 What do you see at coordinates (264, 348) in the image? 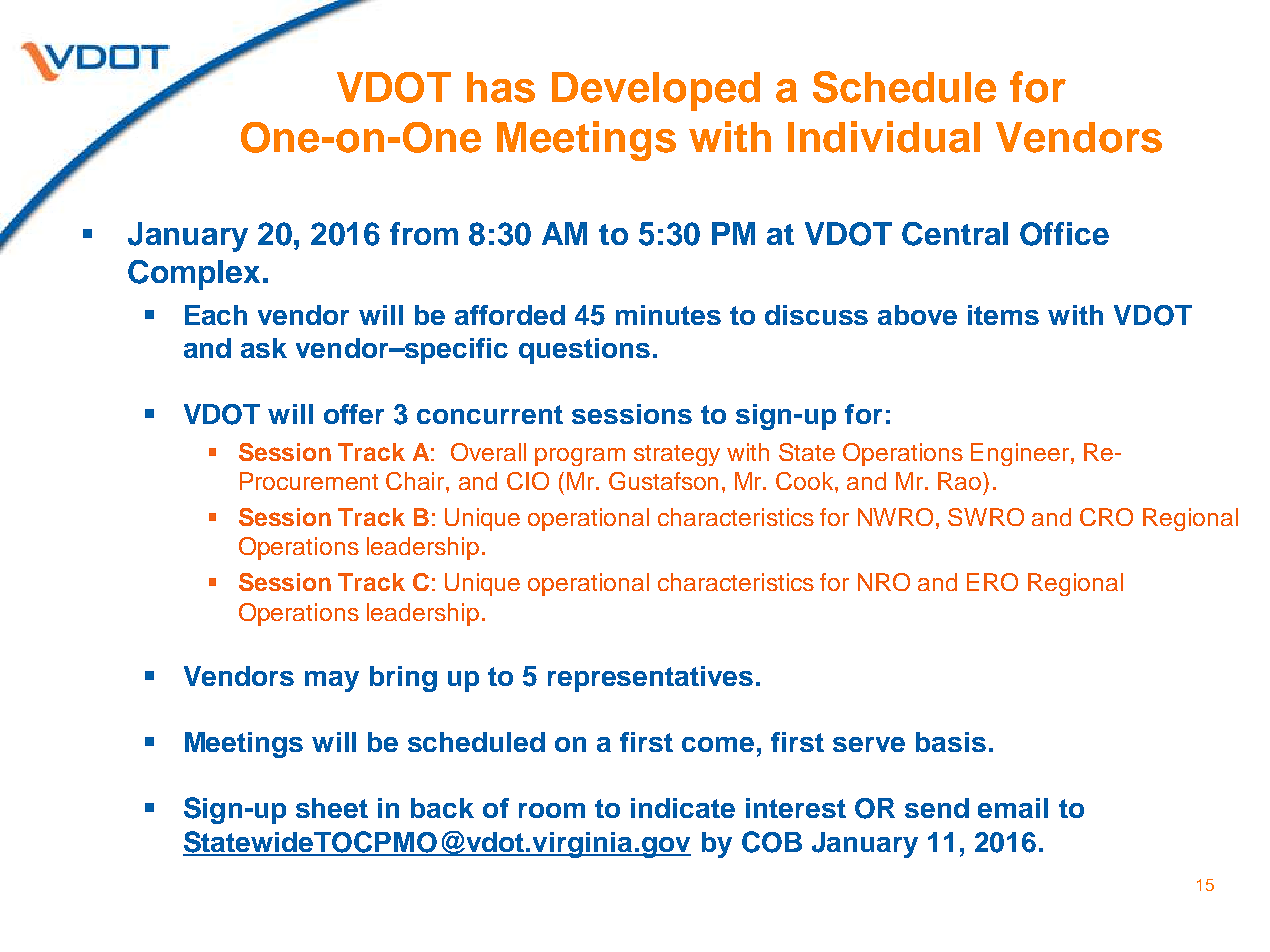
I see `ask` at bounding box center [264, 348].
